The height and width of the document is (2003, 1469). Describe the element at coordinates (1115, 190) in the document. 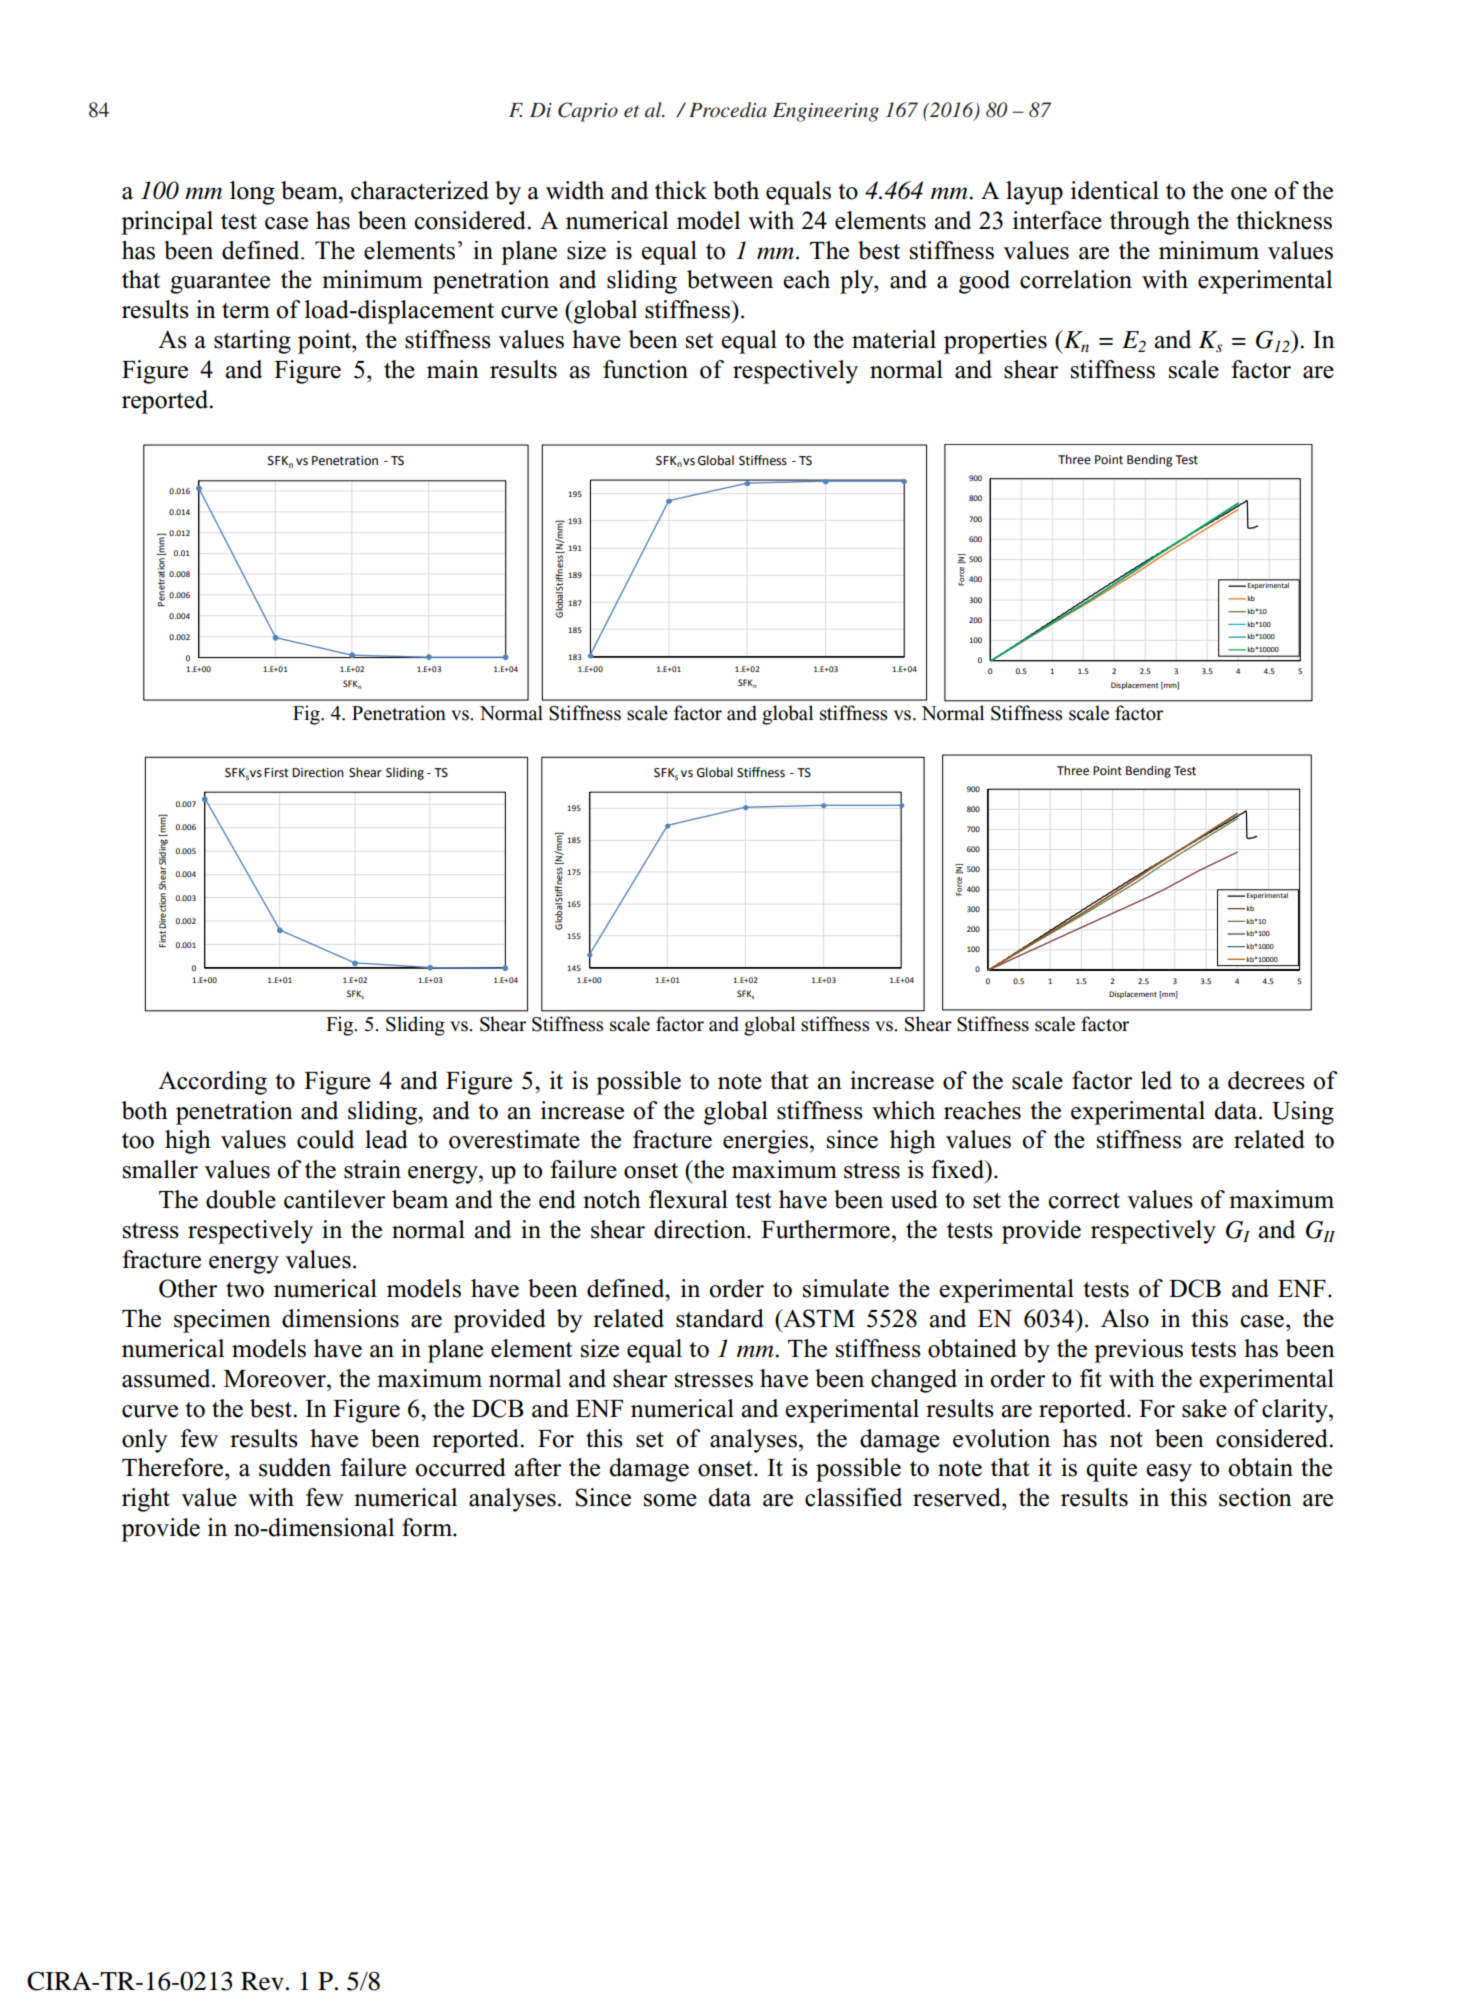

I see `identical` at that location.
